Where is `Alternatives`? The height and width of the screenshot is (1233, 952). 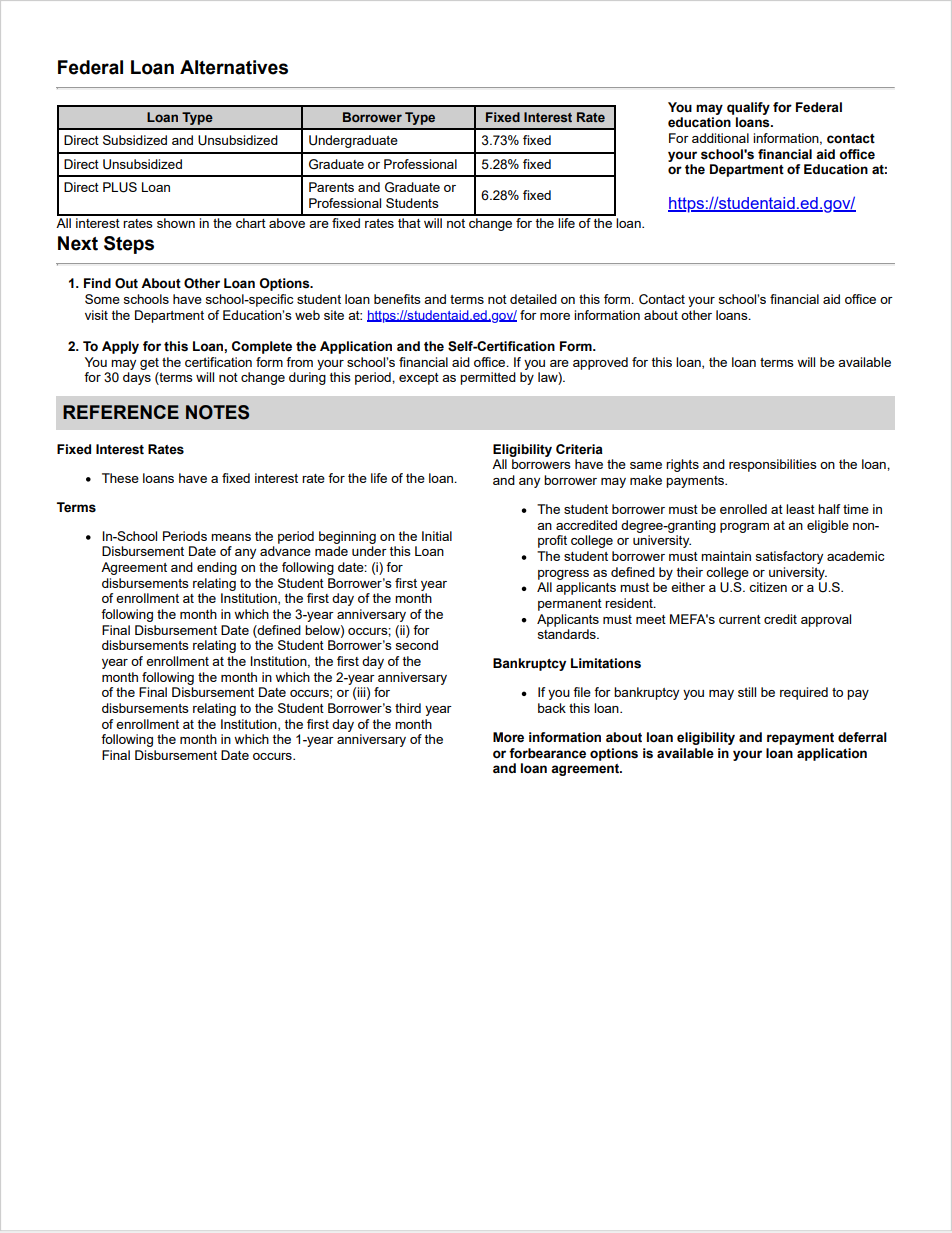
Alternatives is located at coordinates (234, 67).
